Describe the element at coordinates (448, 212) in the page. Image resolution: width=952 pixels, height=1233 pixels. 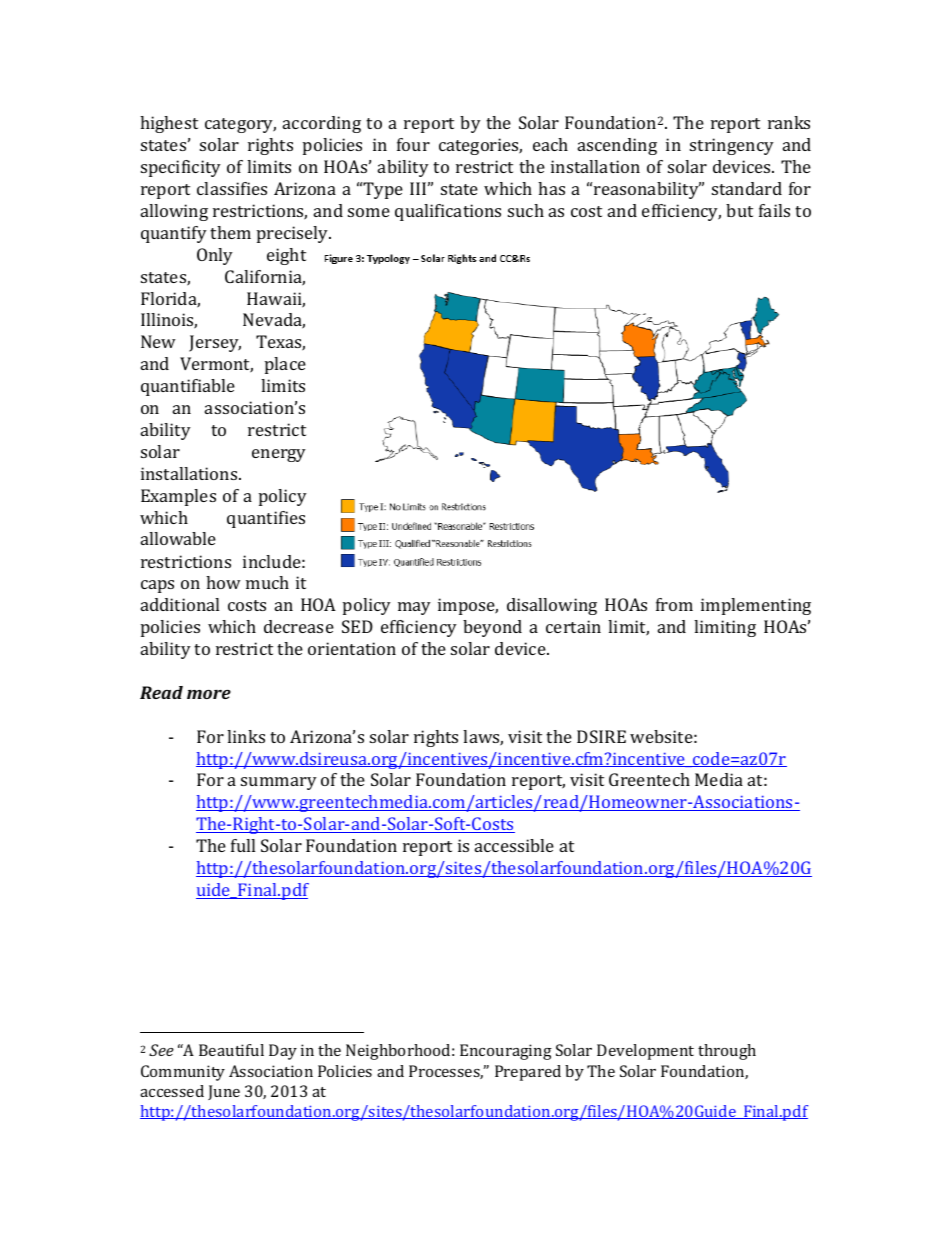
I see `qualifications` at that location.
